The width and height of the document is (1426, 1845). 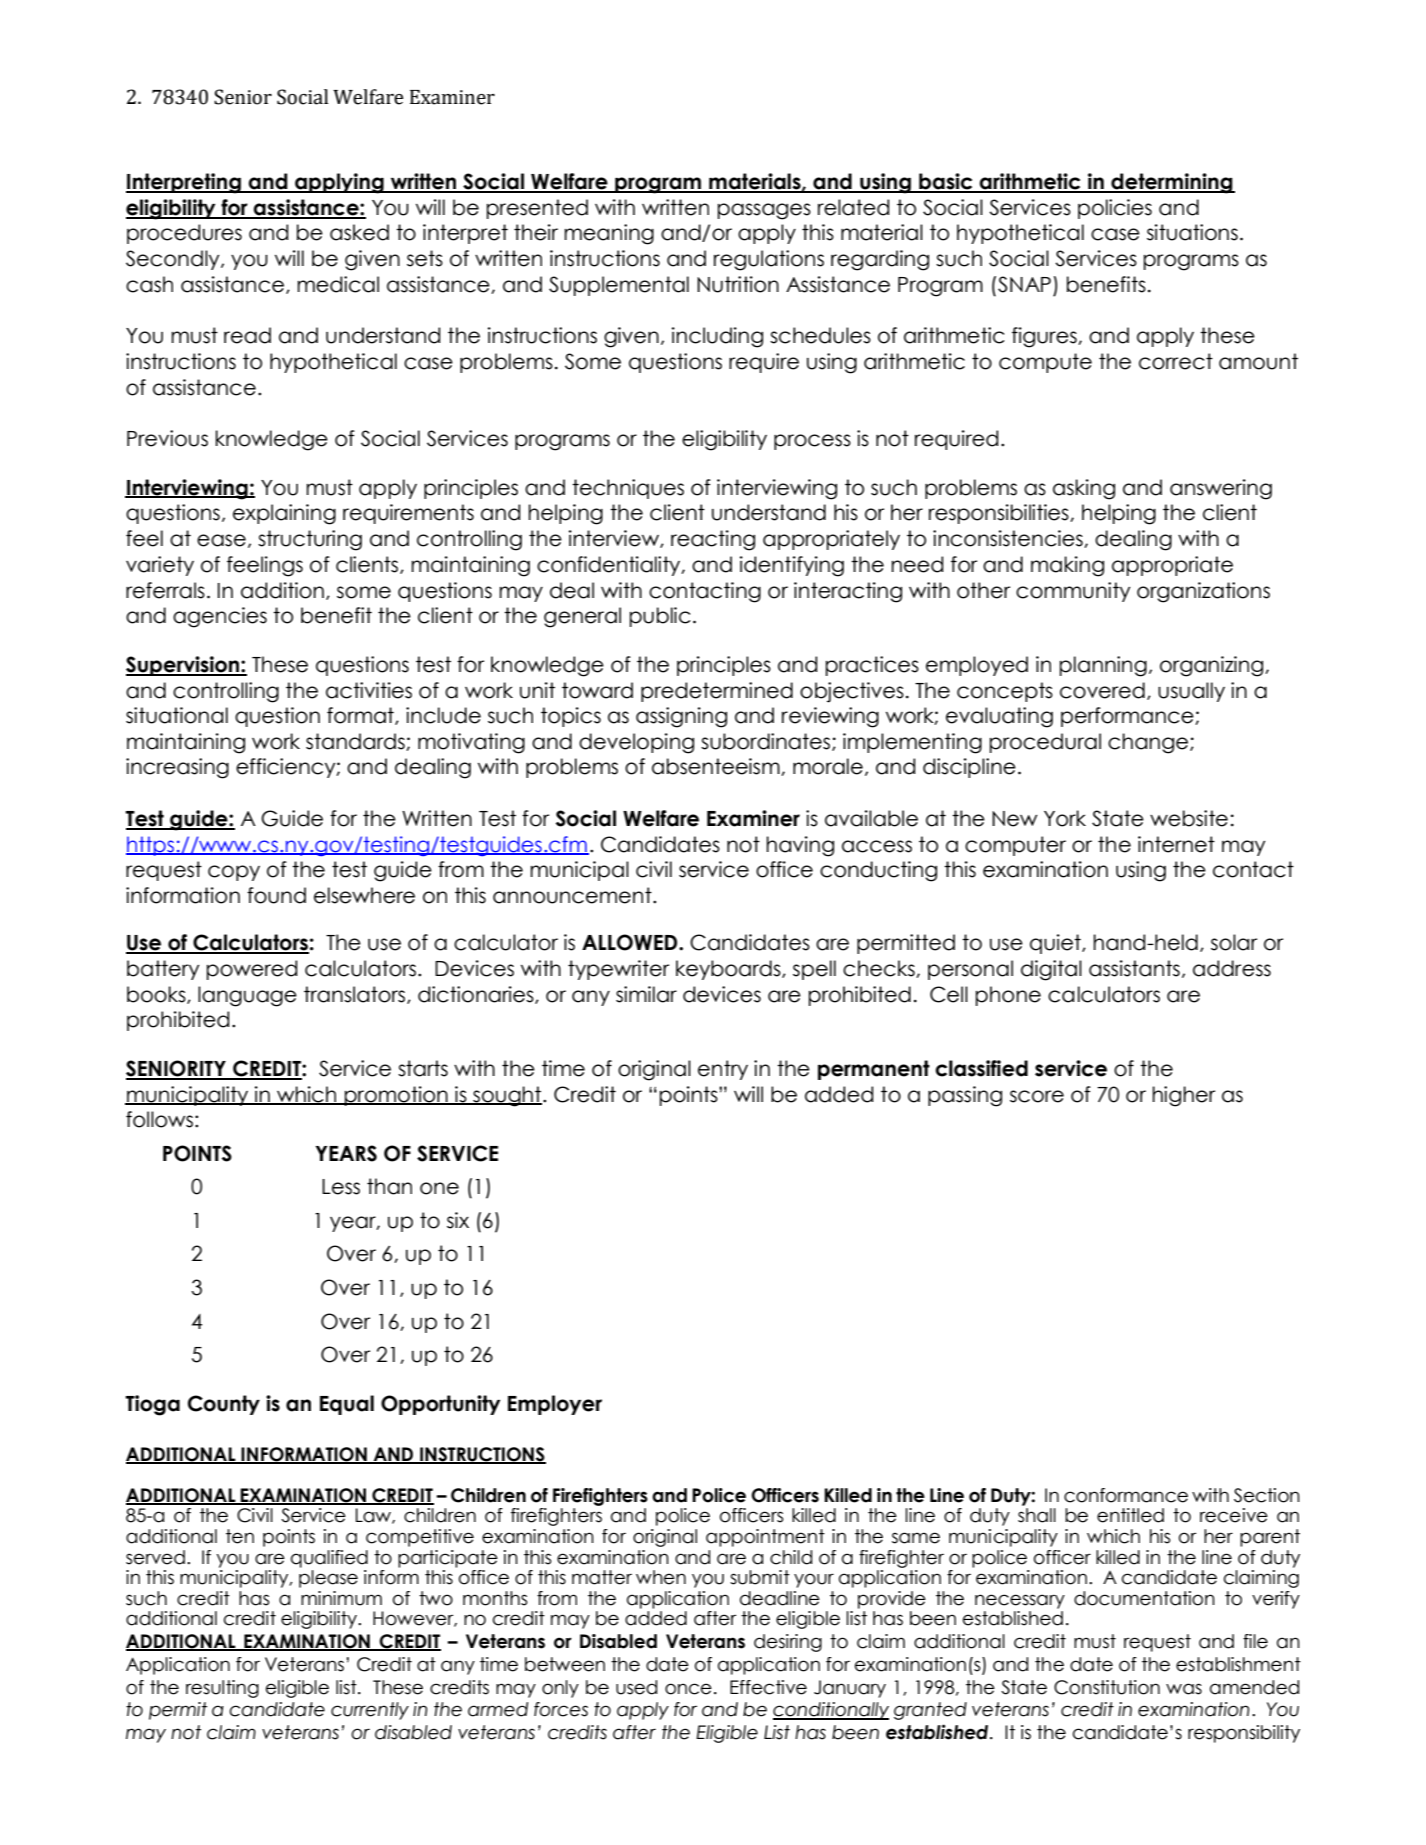 I want to click on passages, so click(x=764, y=211).
